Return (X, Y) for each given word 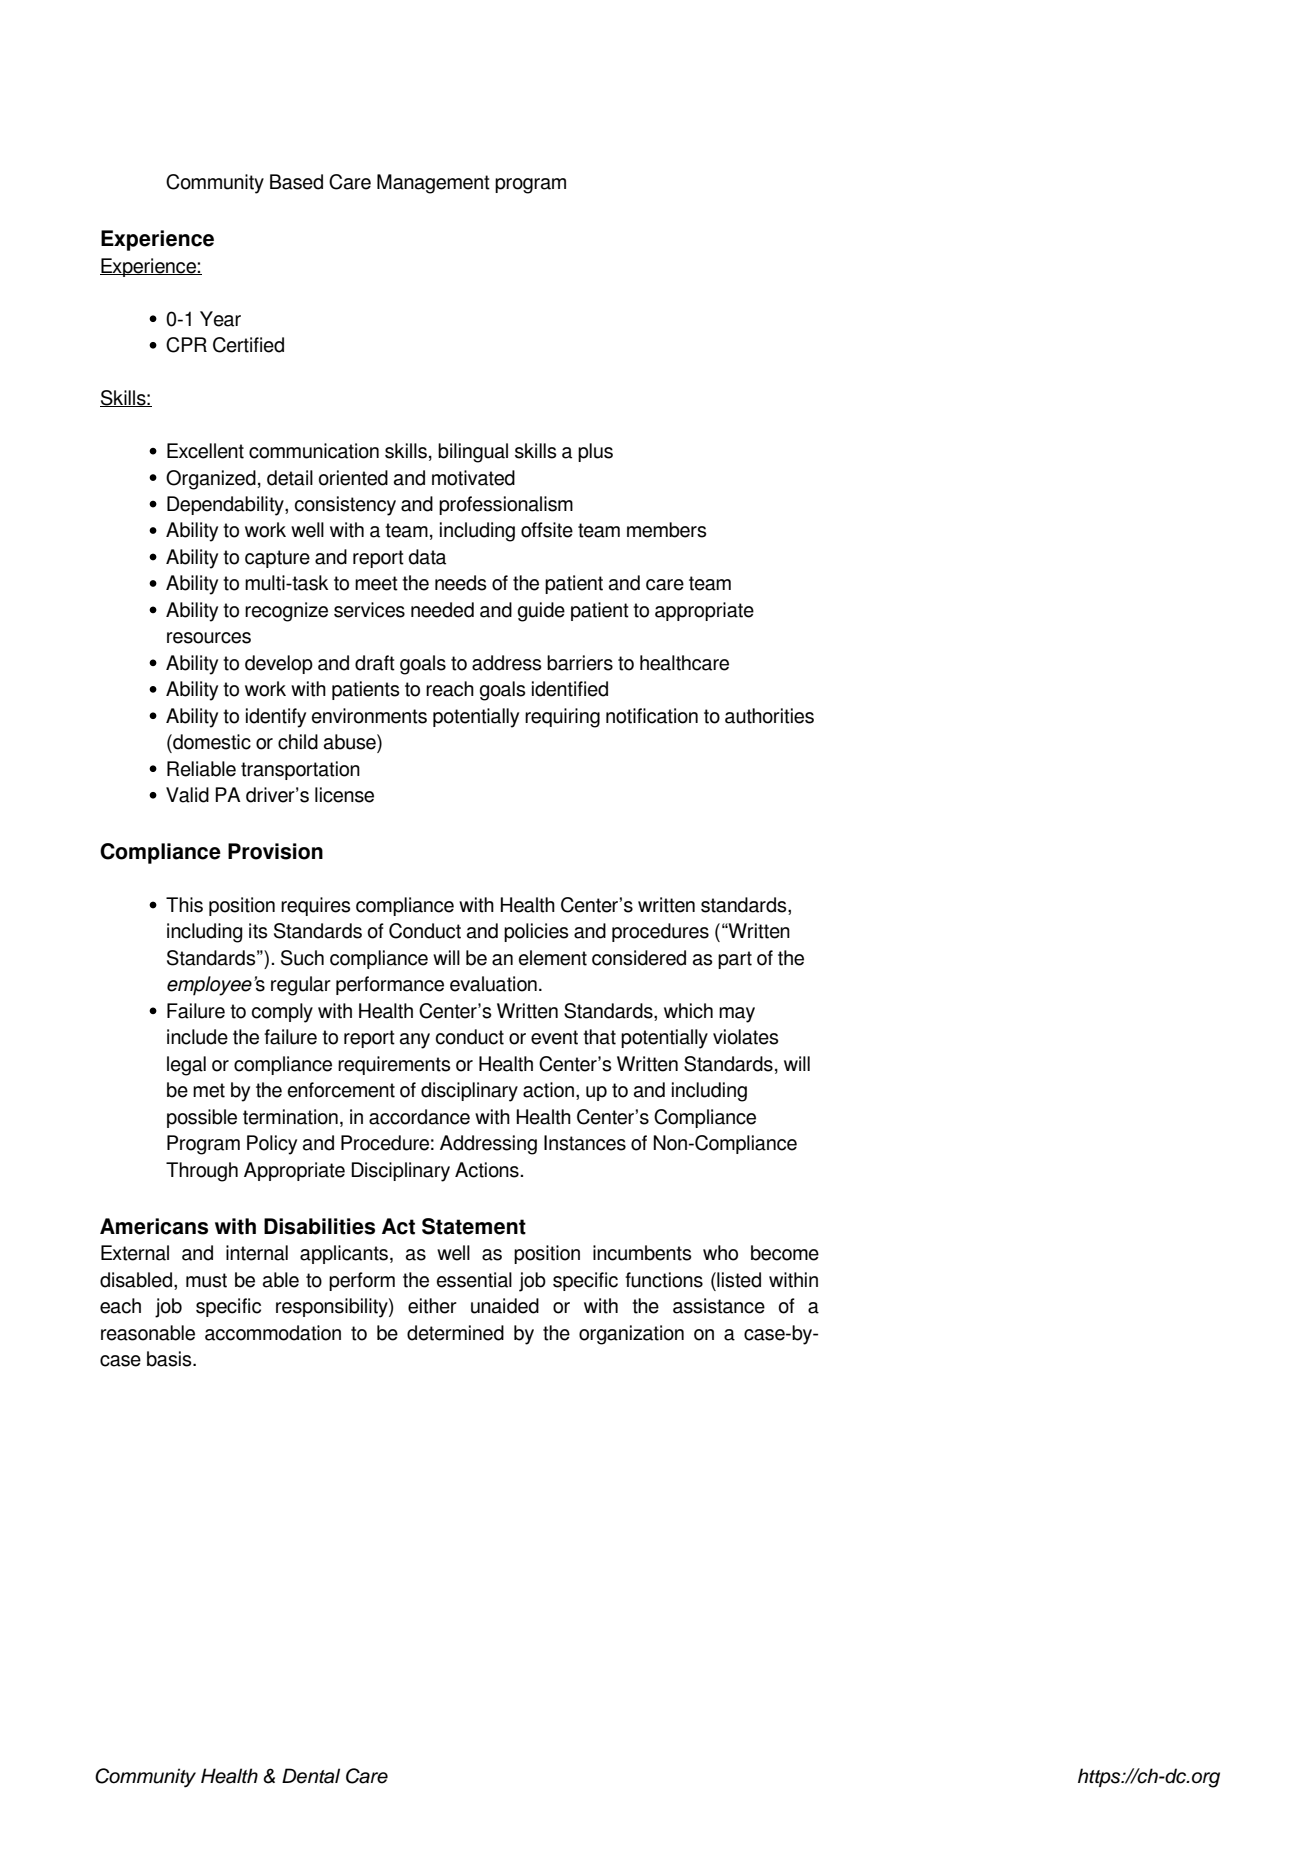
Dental (311, 1776)
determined (455, 1333)
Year (220, 319)
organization (631, 1335)
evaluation (493, 984)
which (688, 1011)
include (197, 1037)
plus (595, 452)
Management (433, 184)
